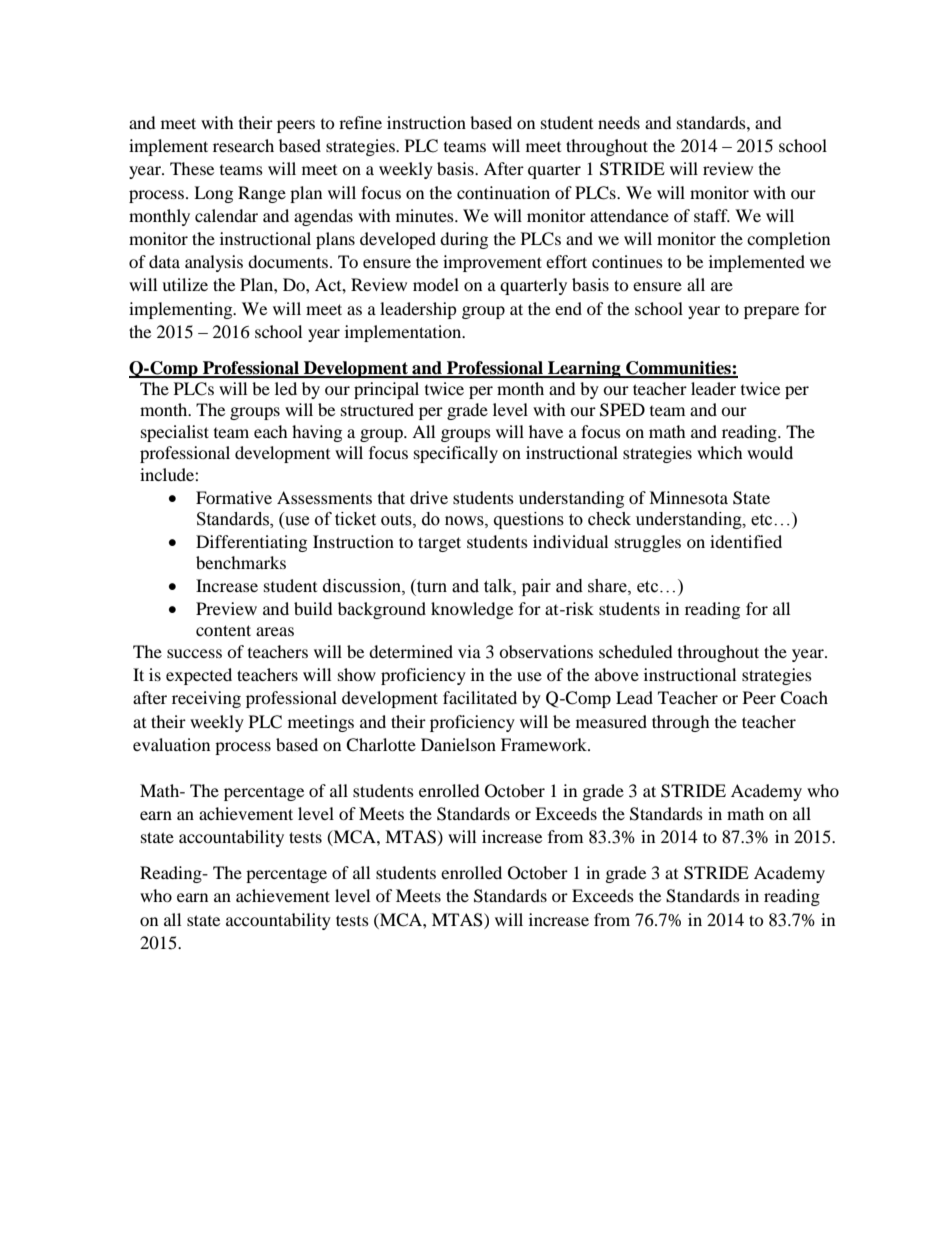  What do you see at coordinates (214, 263) in the image?
I see `analysis` at bounding box center [214, 263].
